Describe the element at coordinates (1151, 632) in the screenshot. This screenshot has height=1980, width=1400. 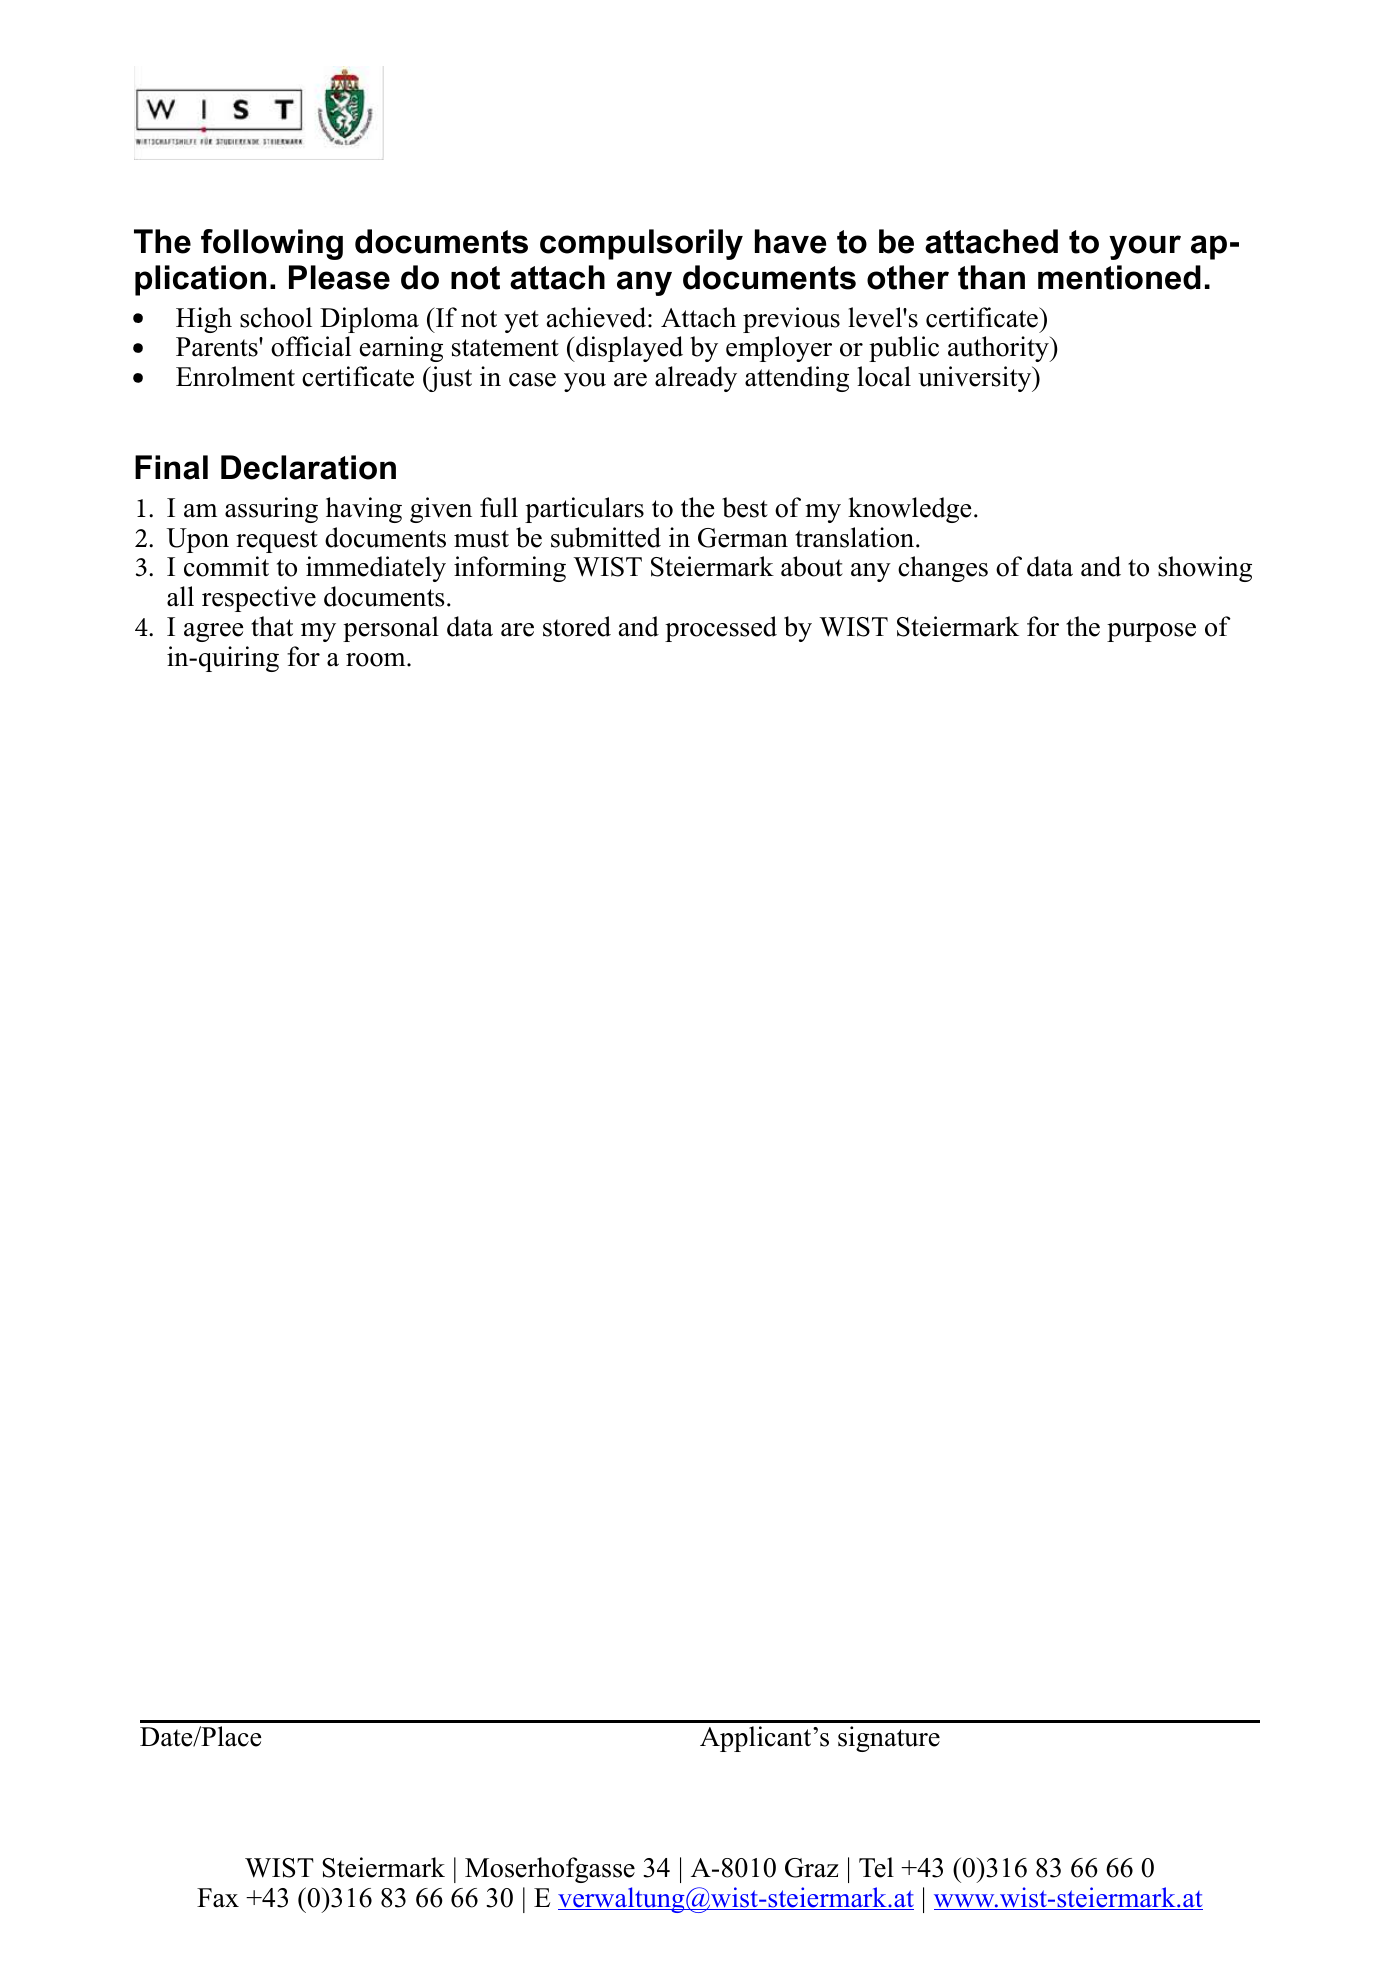
I see `purpose` at that location.
